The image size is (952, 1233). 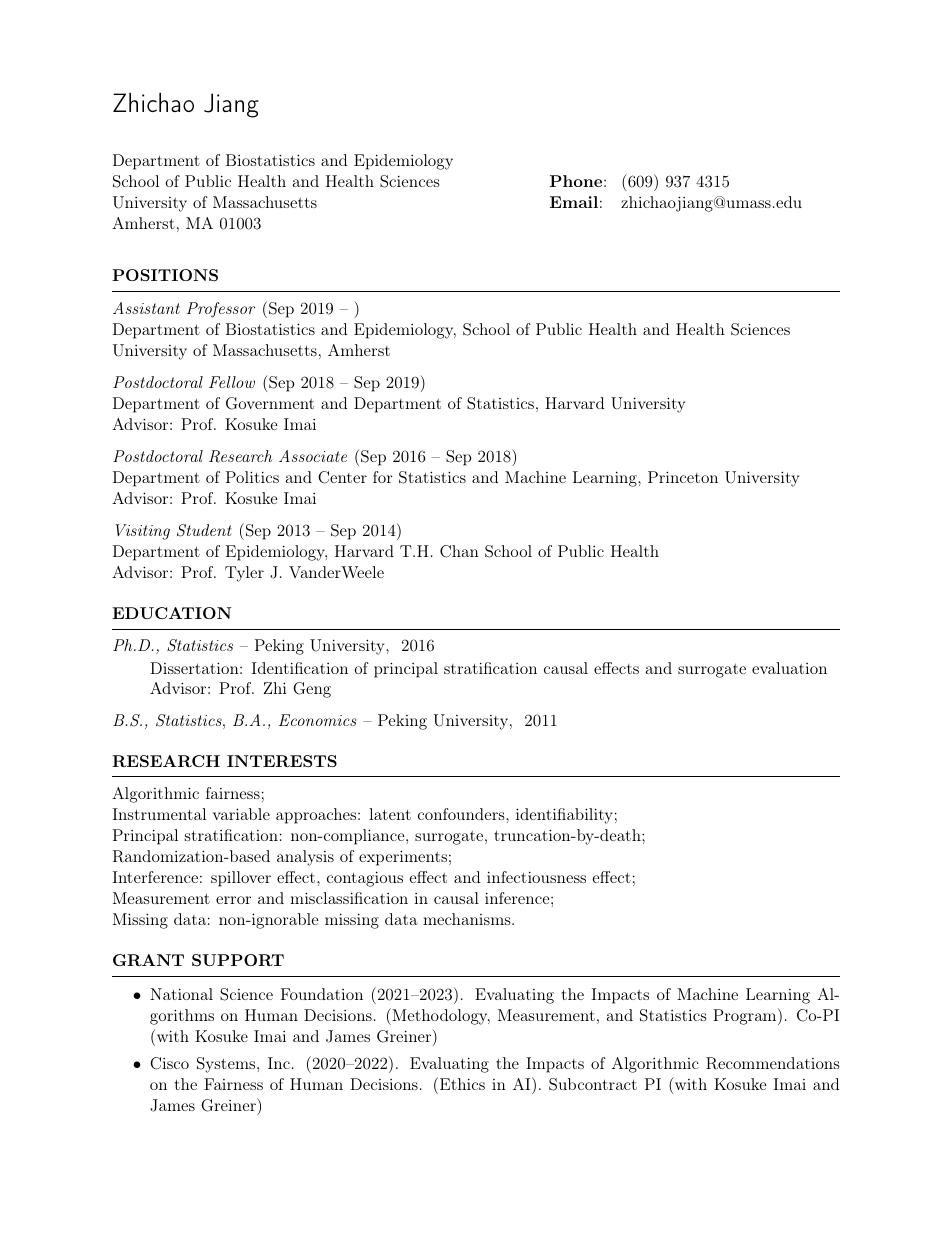 What do you see at coordinates (772, 1063) in the screenshot?
I see `Recommendations` at bounding box center [772, 1063].
